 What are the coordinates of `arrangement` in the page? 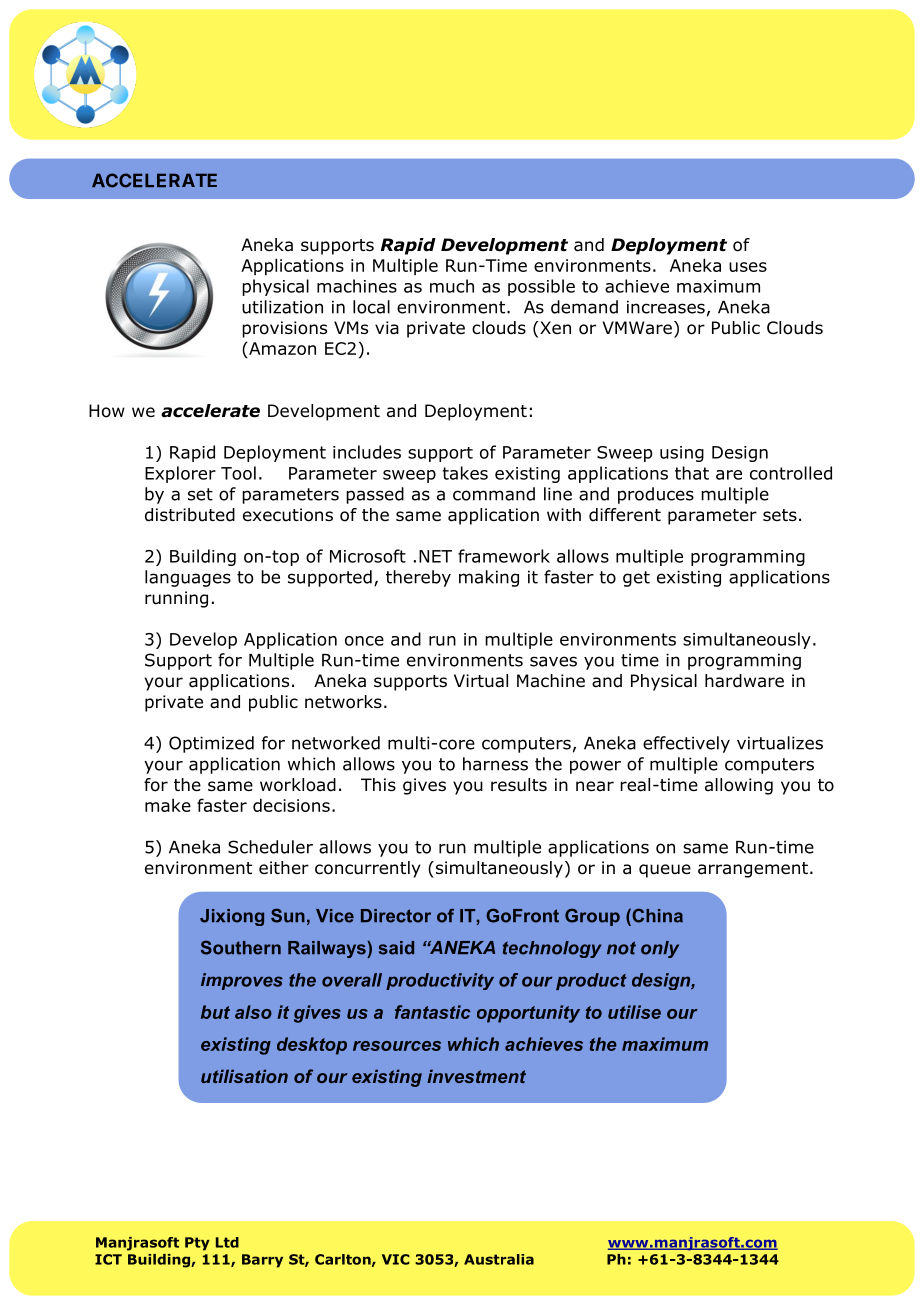 It's located at (753, 870).
